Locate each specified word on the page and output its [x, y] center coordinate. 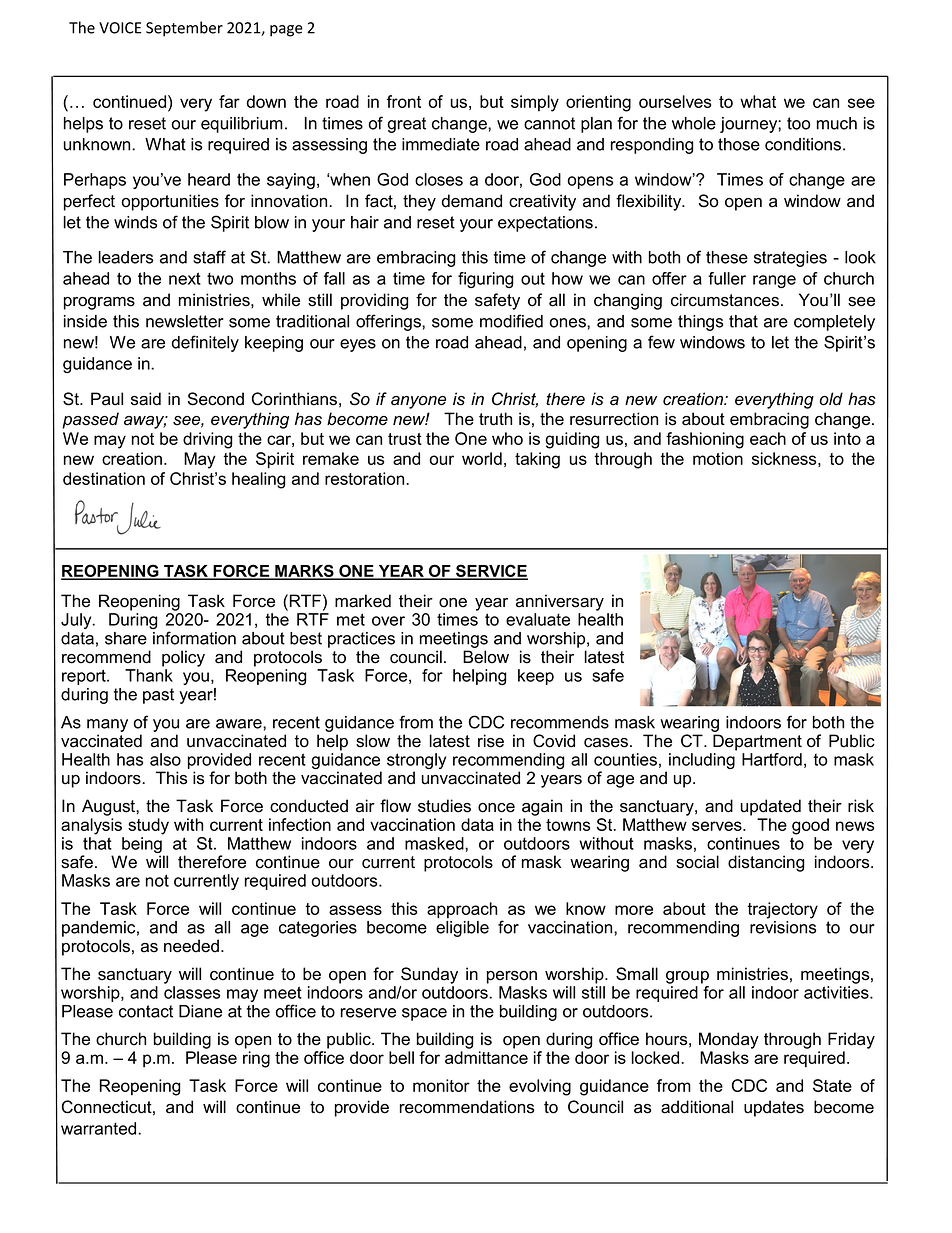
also [165, 759]
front [404, 101]
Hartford [772, 759]
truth [495, 419]
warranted [100, 1128]
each [768, 438]
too [798, 123]
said [146, 399]
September [184, 29]
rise [491, 741]
